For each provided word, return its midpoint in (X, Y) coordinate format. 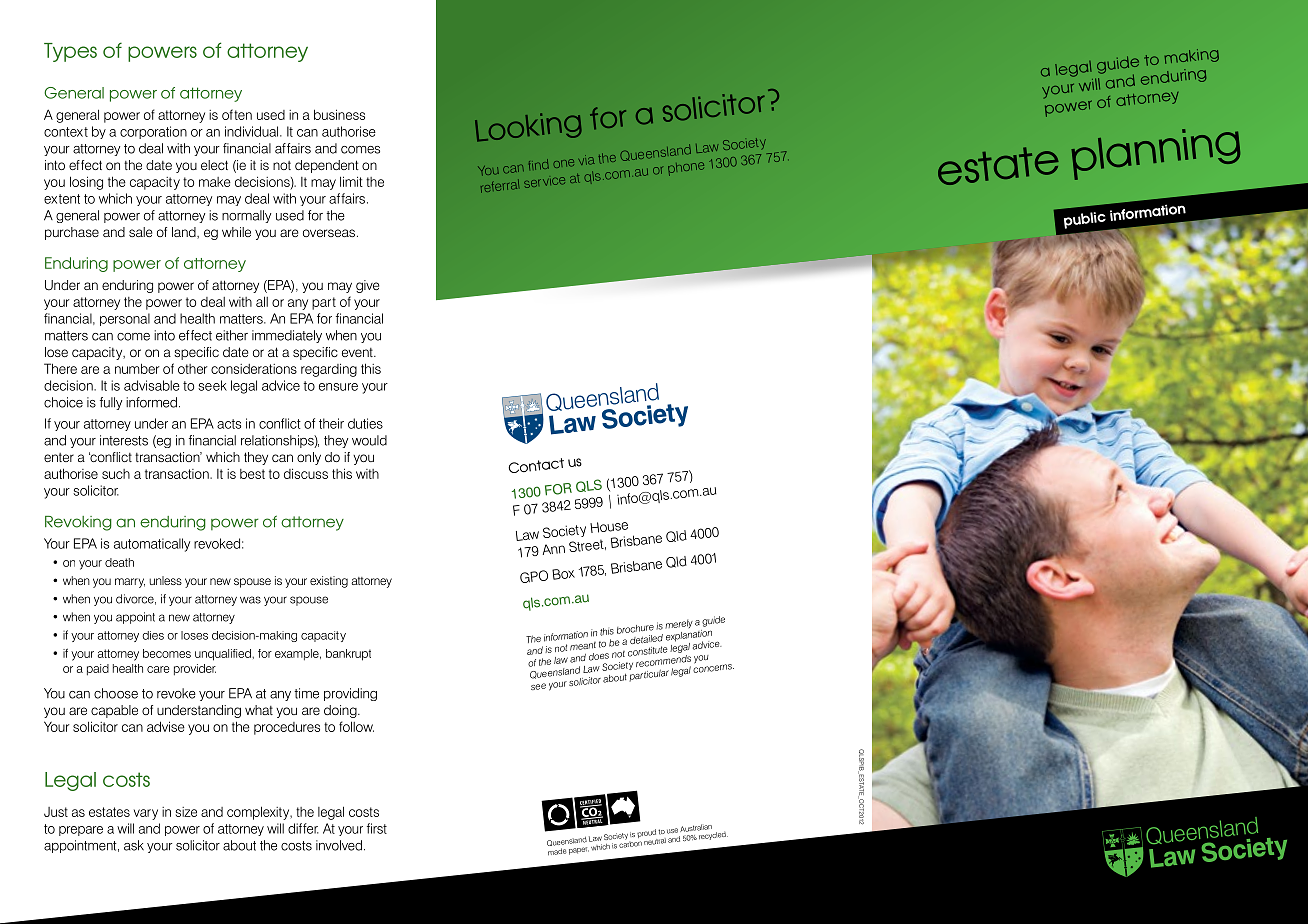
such (116, 474)
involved (339, 845)
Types (70, 52)
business (339, 114)
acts (229, 424)
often (237, 114)
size (186, 812)
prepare (81, 831)
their (331, 423)
